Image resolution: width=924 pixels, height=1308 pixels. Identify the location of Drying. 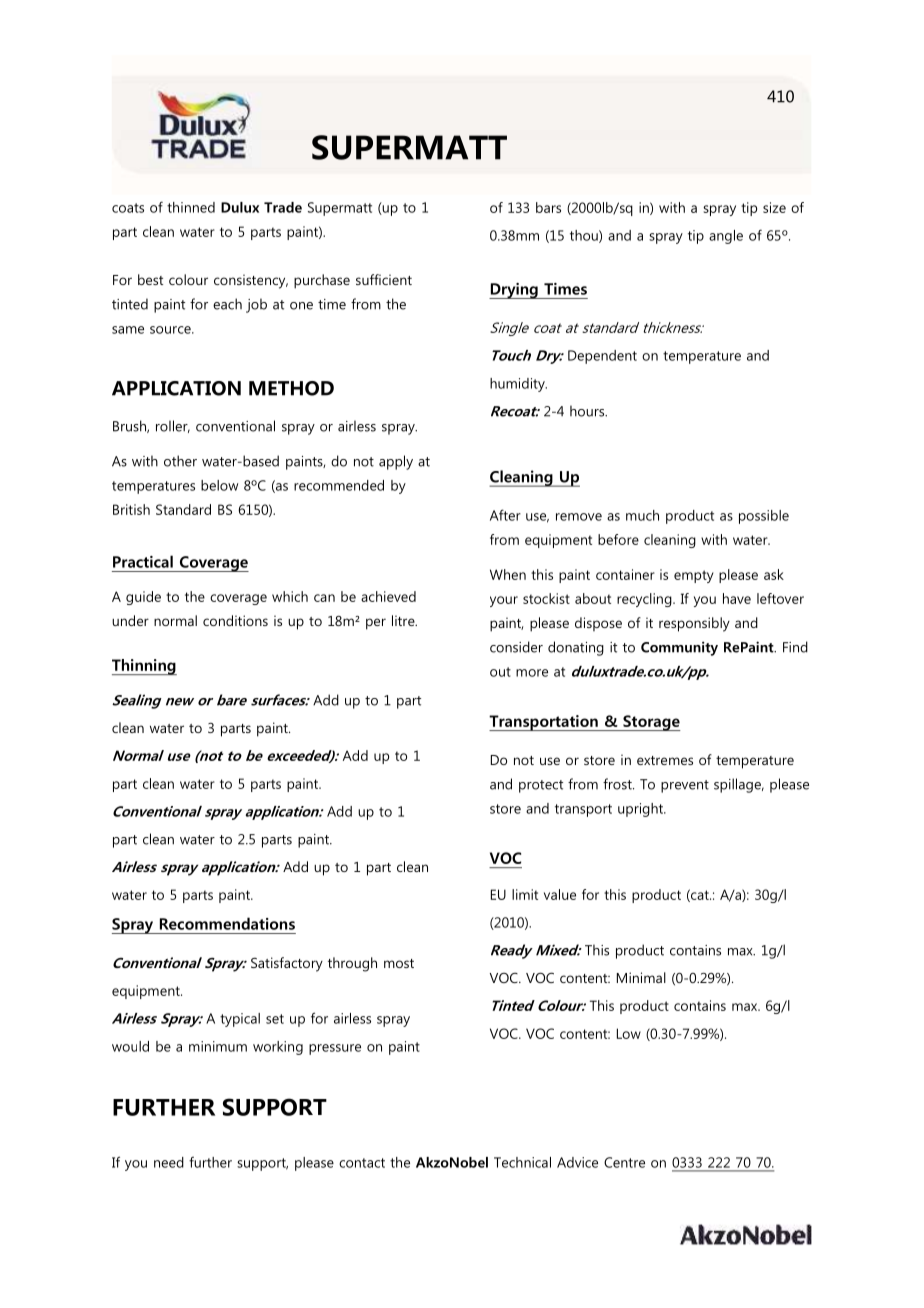
(514, 291).
